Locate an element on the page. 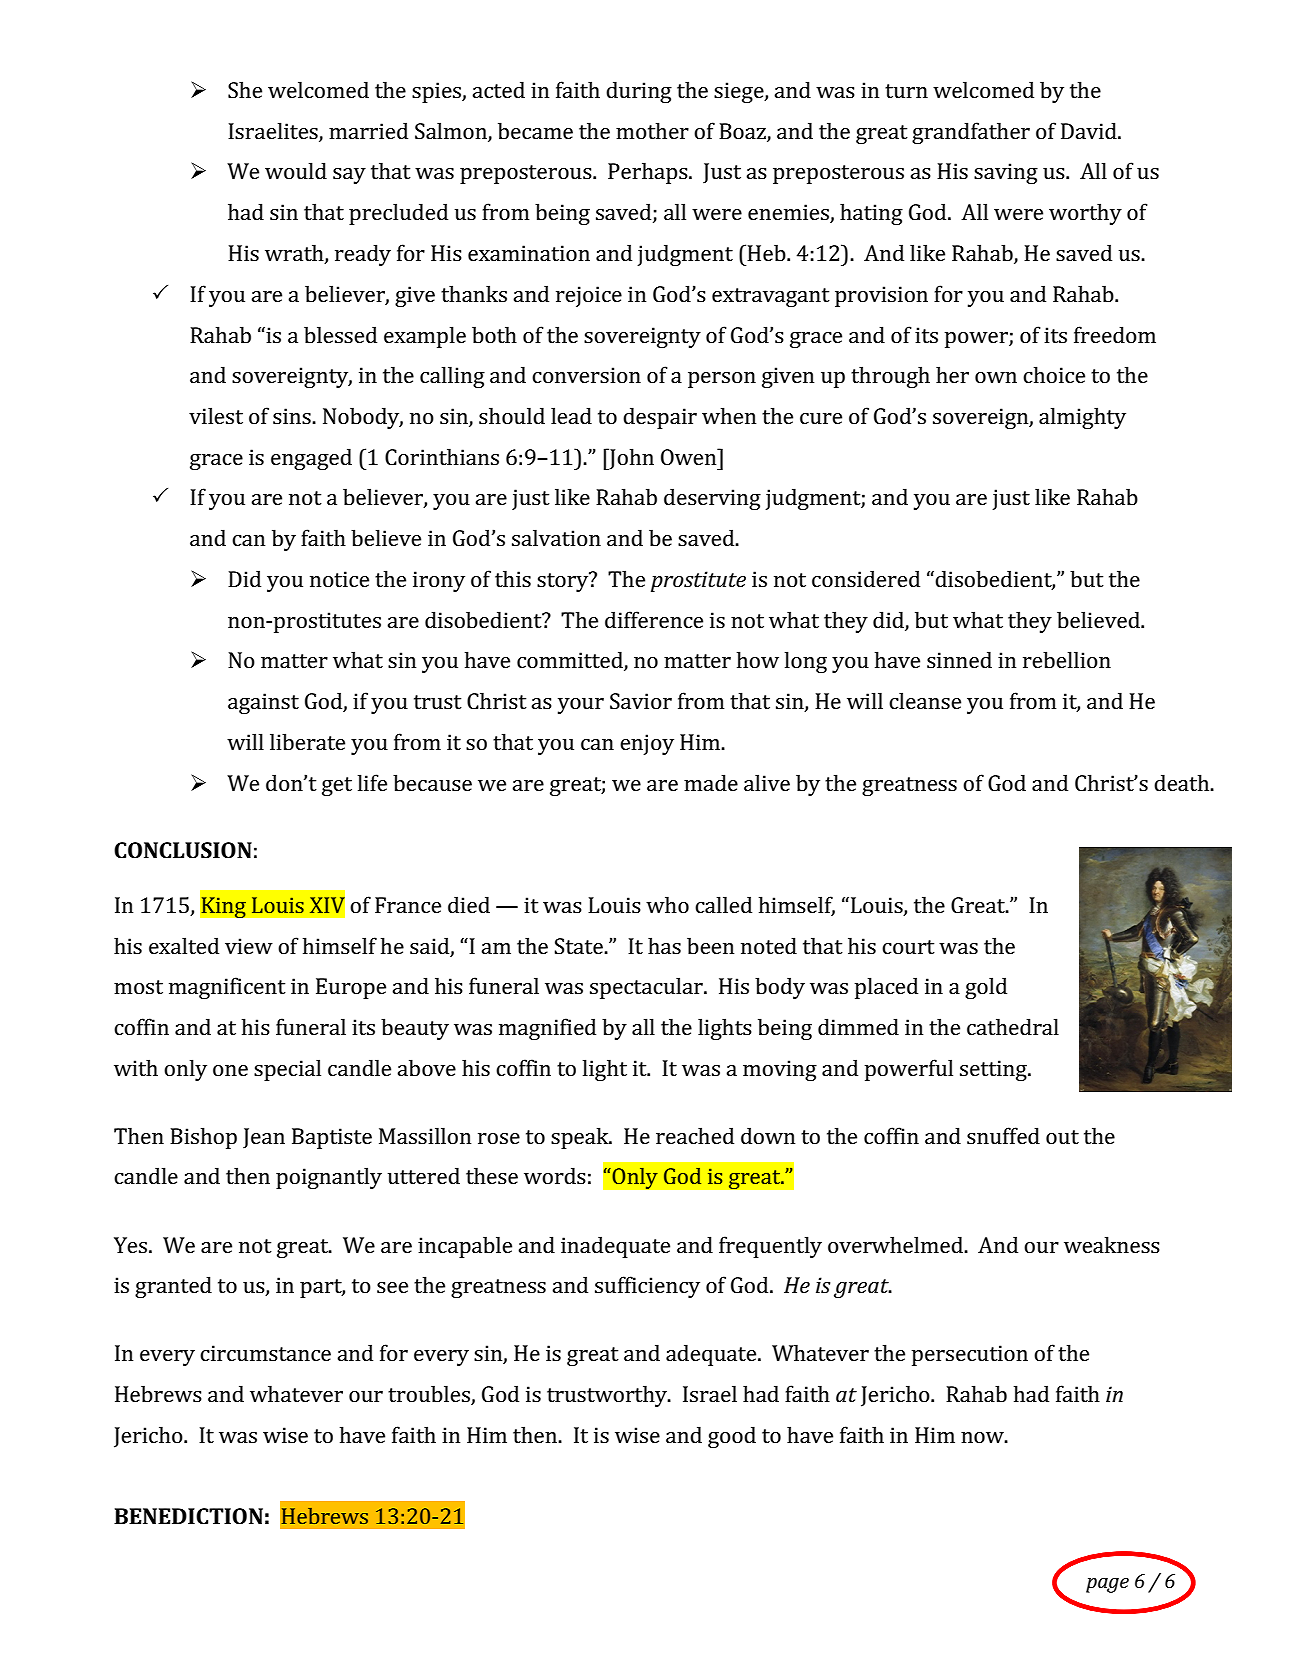  good is located at coordinates (732, 1437).
